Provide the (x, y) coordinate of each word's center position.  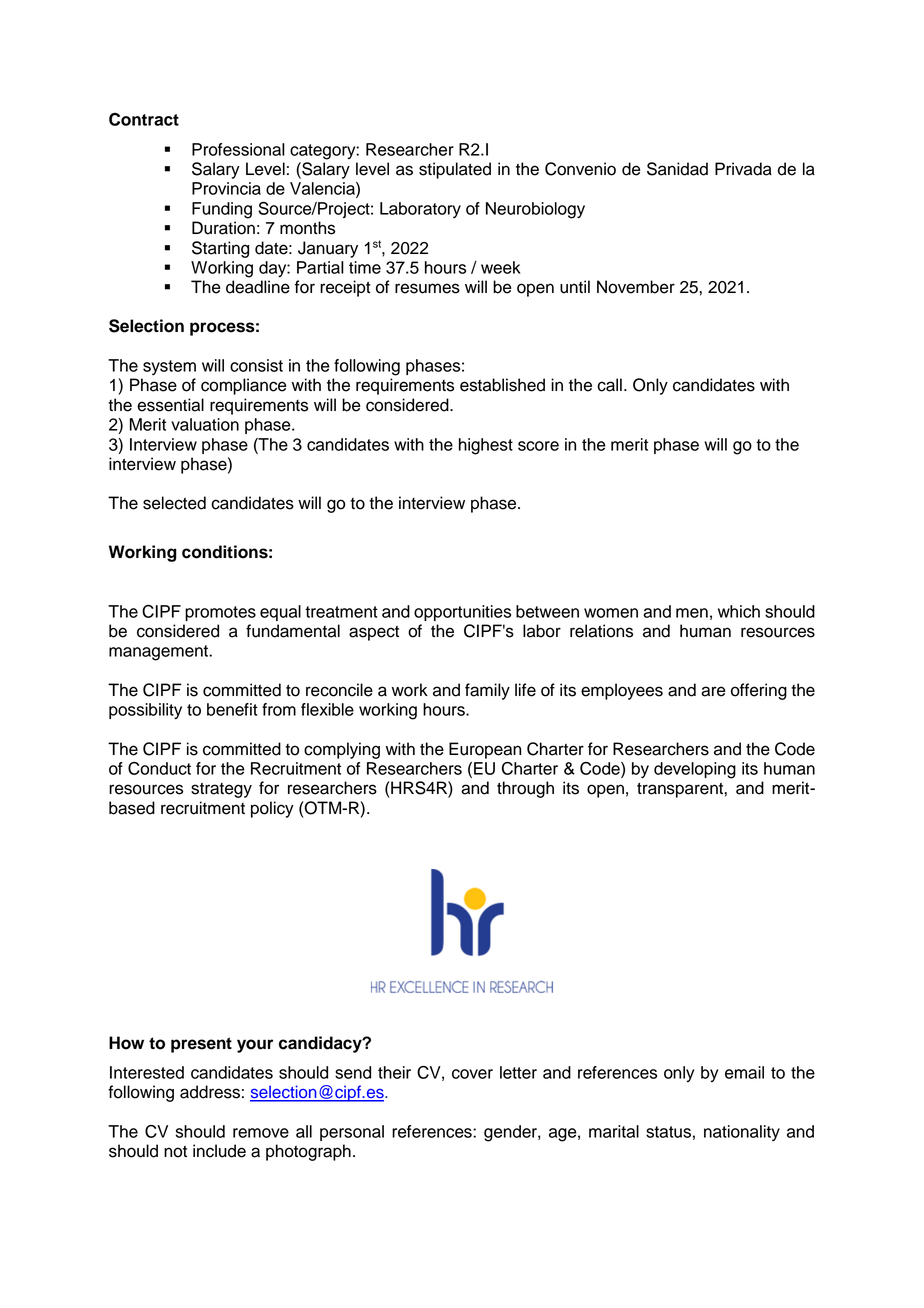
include (219, 1151)
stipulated (455, 170)
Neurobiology (535, 210)
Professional (238, 149)
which (739, 611)
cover (472, 1074)
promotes (220, 613)
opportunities (462, 613)
